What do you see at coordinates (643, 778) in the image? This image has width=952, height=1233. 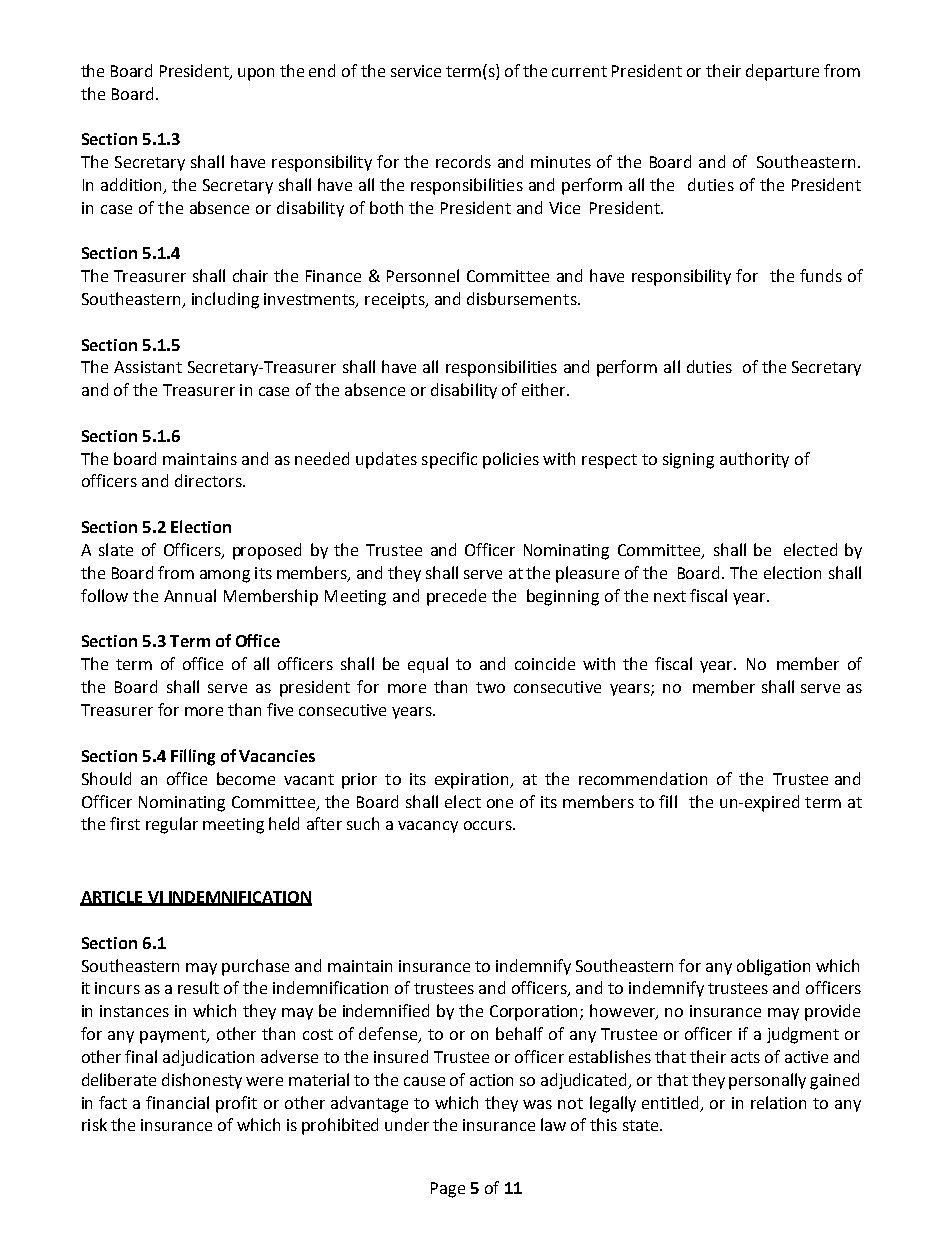 I see `recommendation` at bounding box center [643, 778].
